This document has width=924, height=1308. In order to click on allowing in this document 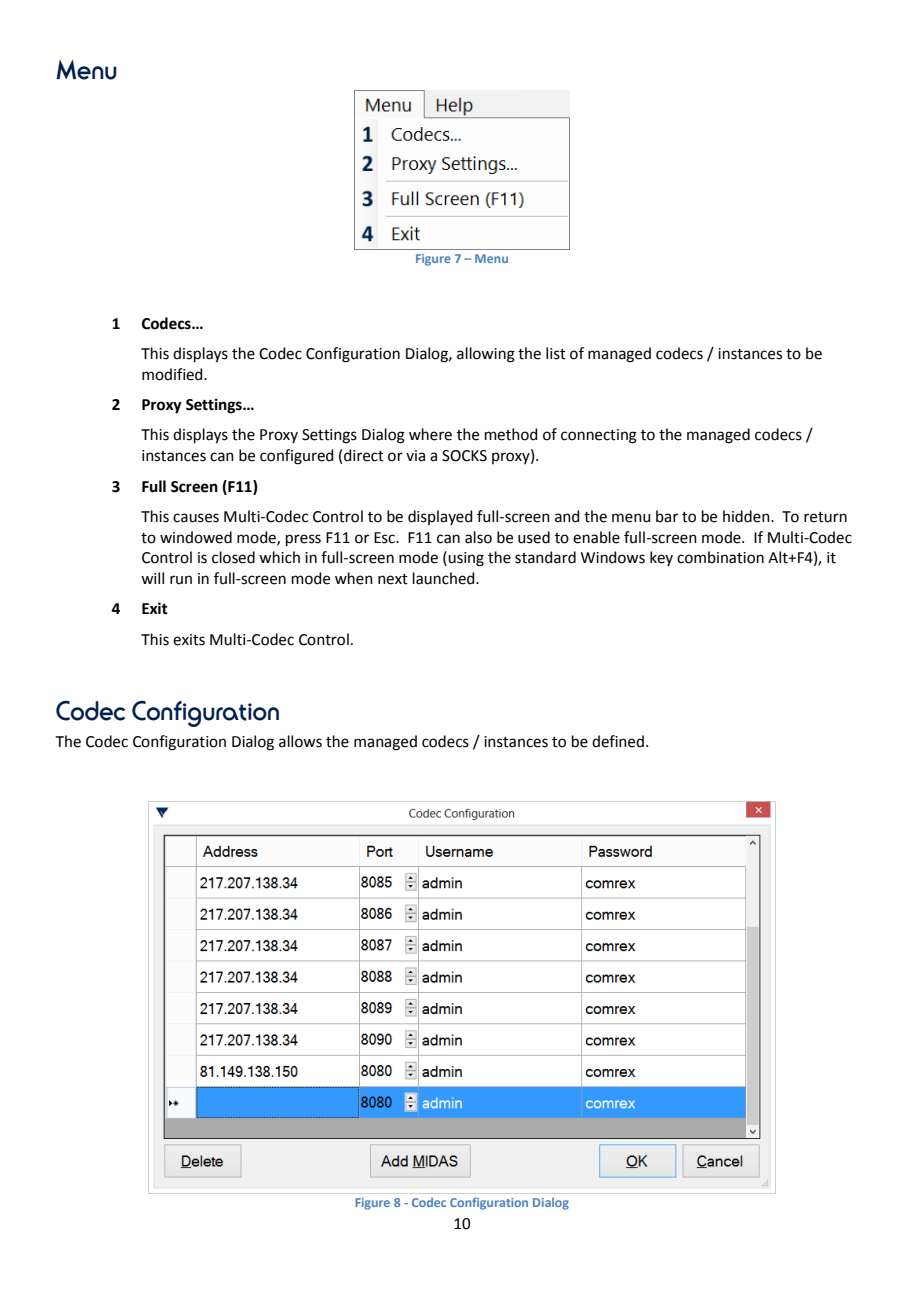, I will do `click(486, 355)`.
